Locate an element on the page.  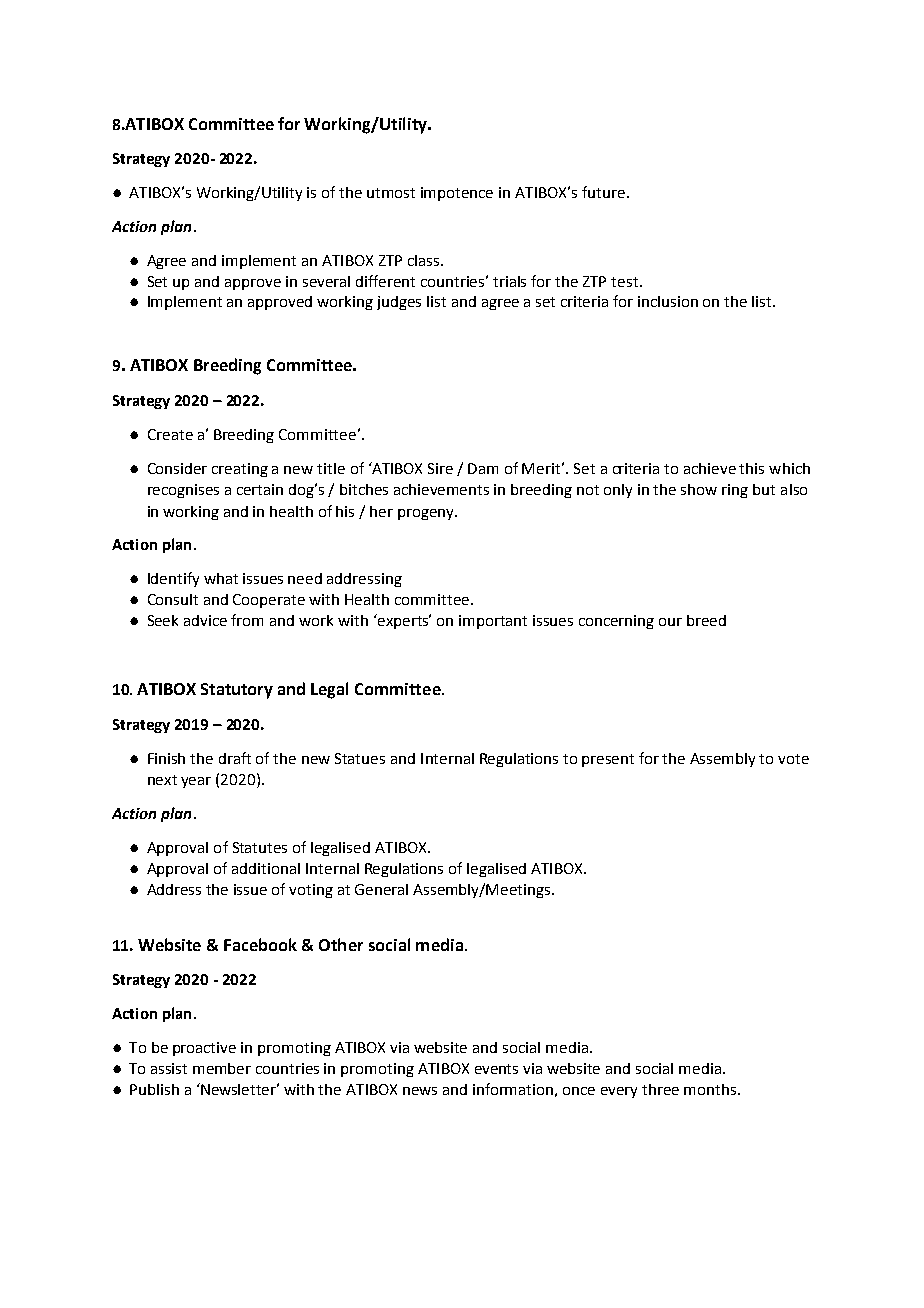
impotence is located at coordinates (457, 194).
